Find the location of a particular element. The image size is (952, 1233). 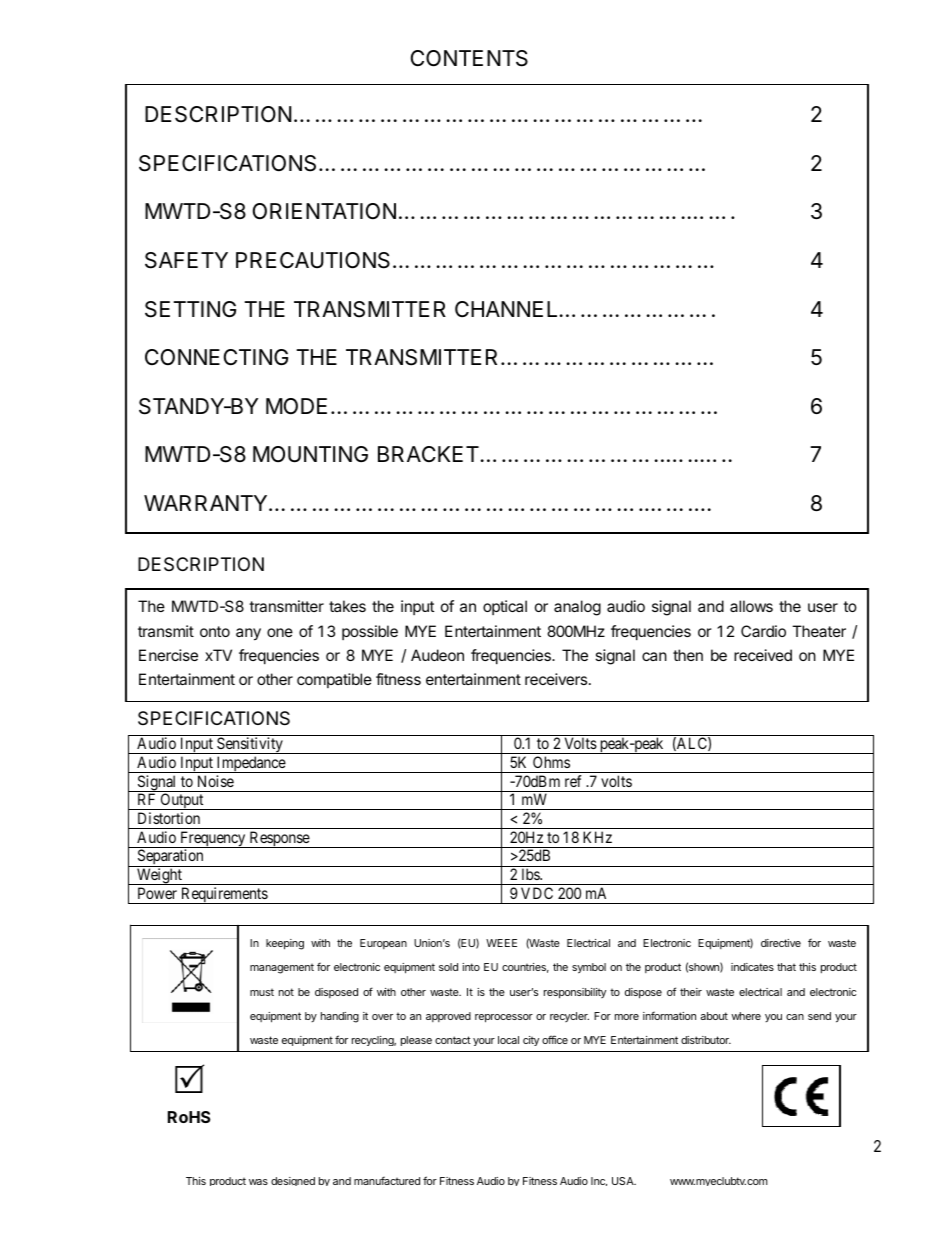

designed is located at coordinates (293, 1181).
